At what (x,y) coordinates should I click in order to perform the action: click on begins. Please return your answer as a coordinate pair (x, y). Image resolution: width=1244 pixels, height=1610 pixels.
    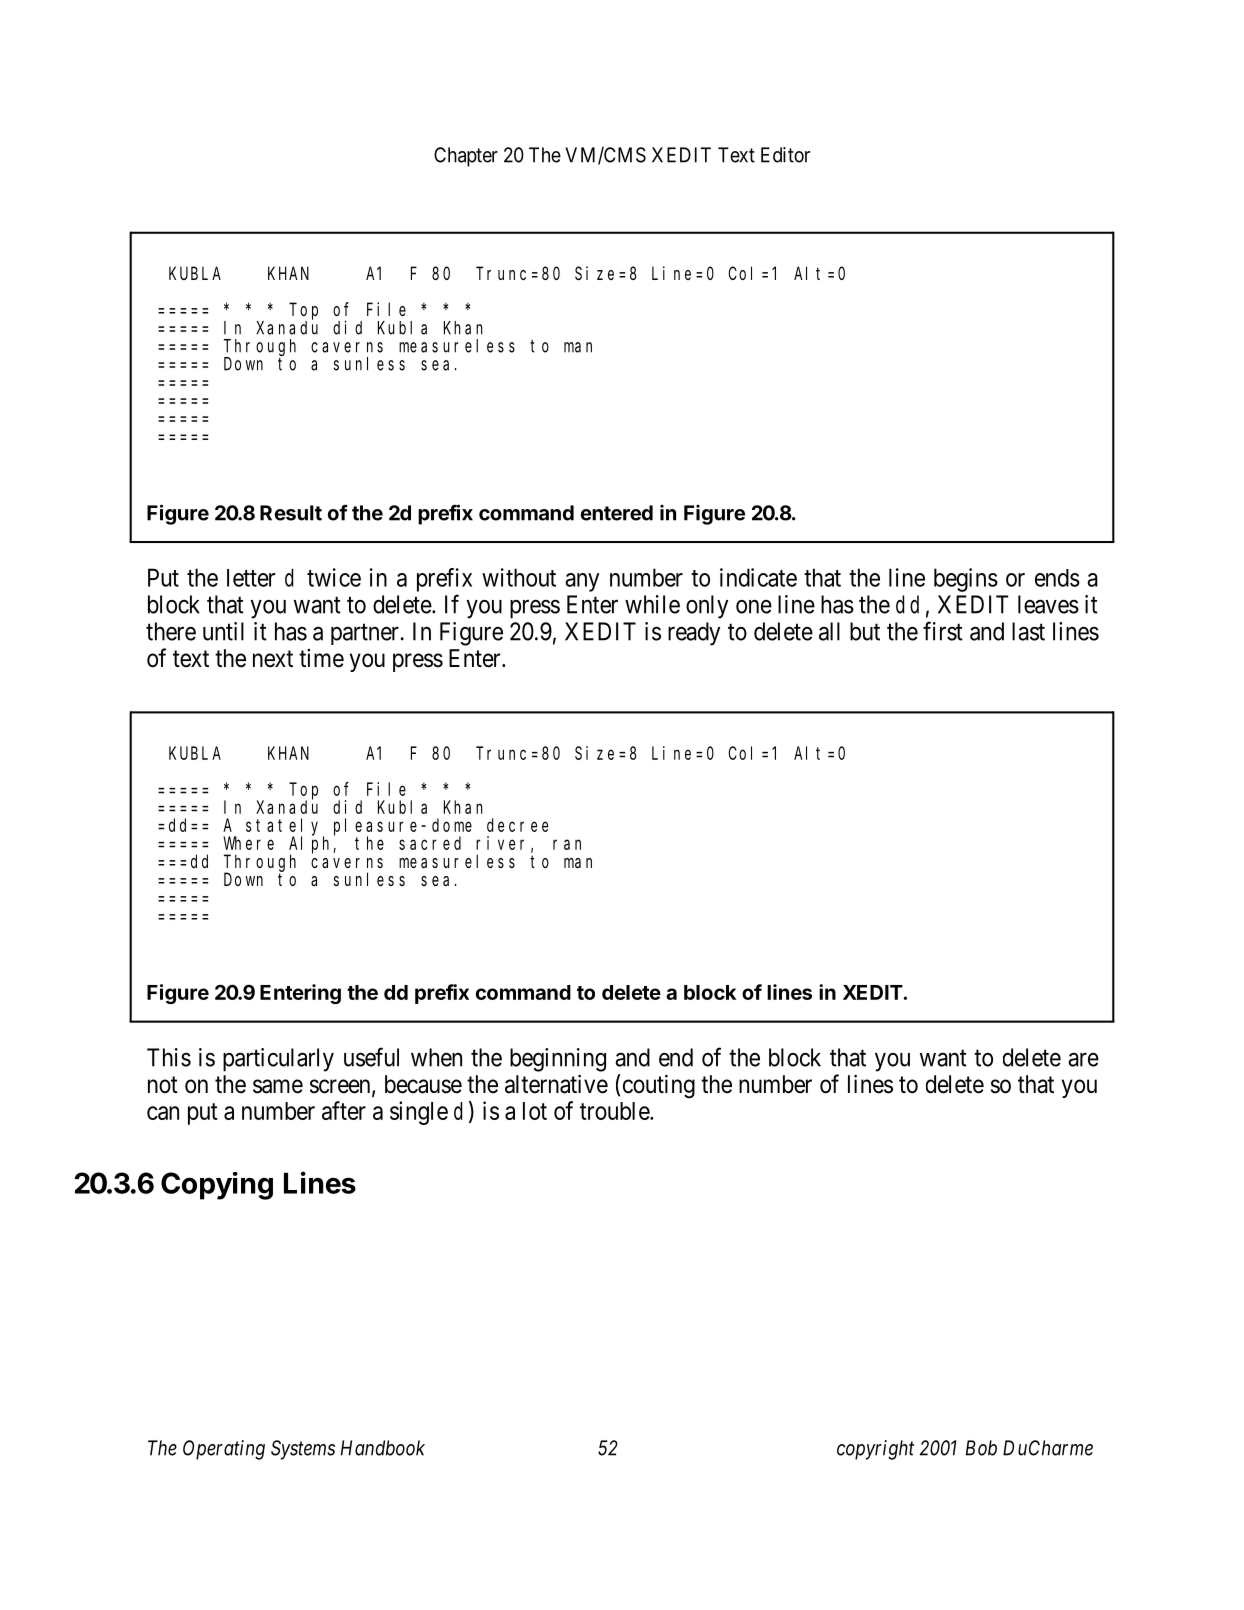
    Looking at the image, I should click on (966, 580).
